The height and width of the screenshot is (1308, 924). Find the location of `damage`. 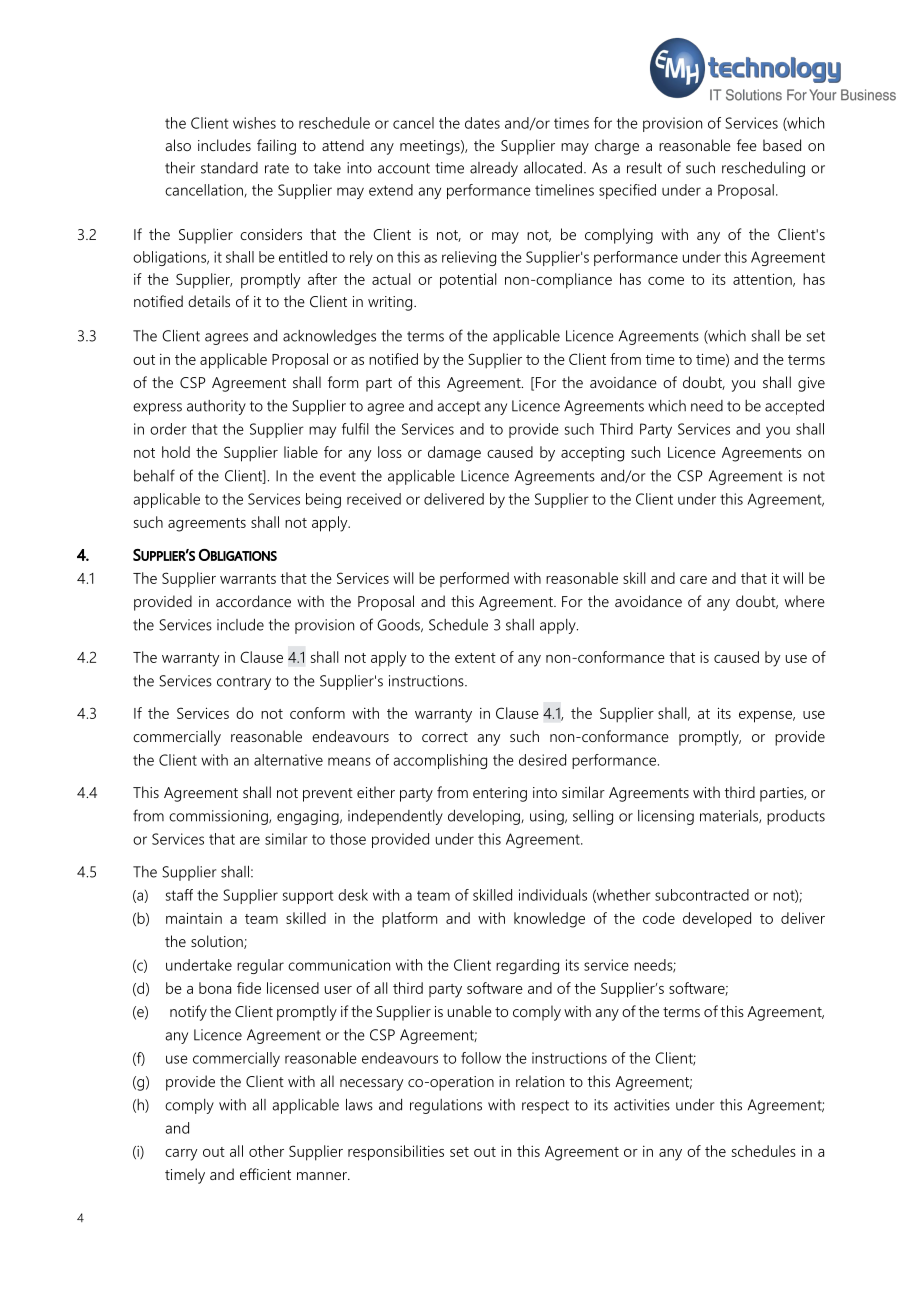

damage is located at coordinates (454, 454).
